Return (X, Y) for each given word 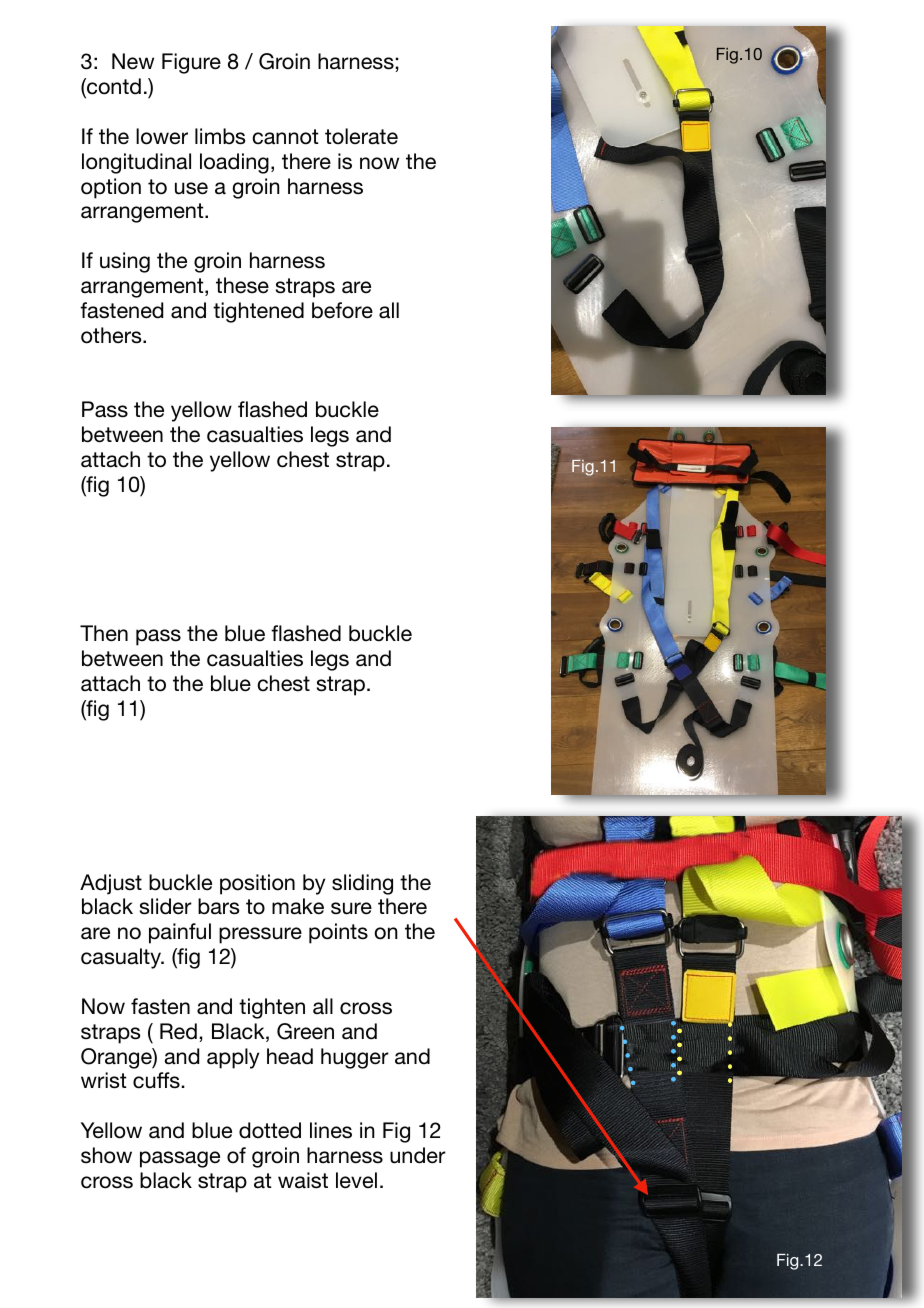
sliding (362, 884)
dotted (270, 1130)
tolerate (361, 136)
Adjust (111, 884)
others (112, 335)
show (106, 1155)
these (242, 285)
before (342, 310)
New (133, 61)
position (257, 884)
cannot (285, 137)
